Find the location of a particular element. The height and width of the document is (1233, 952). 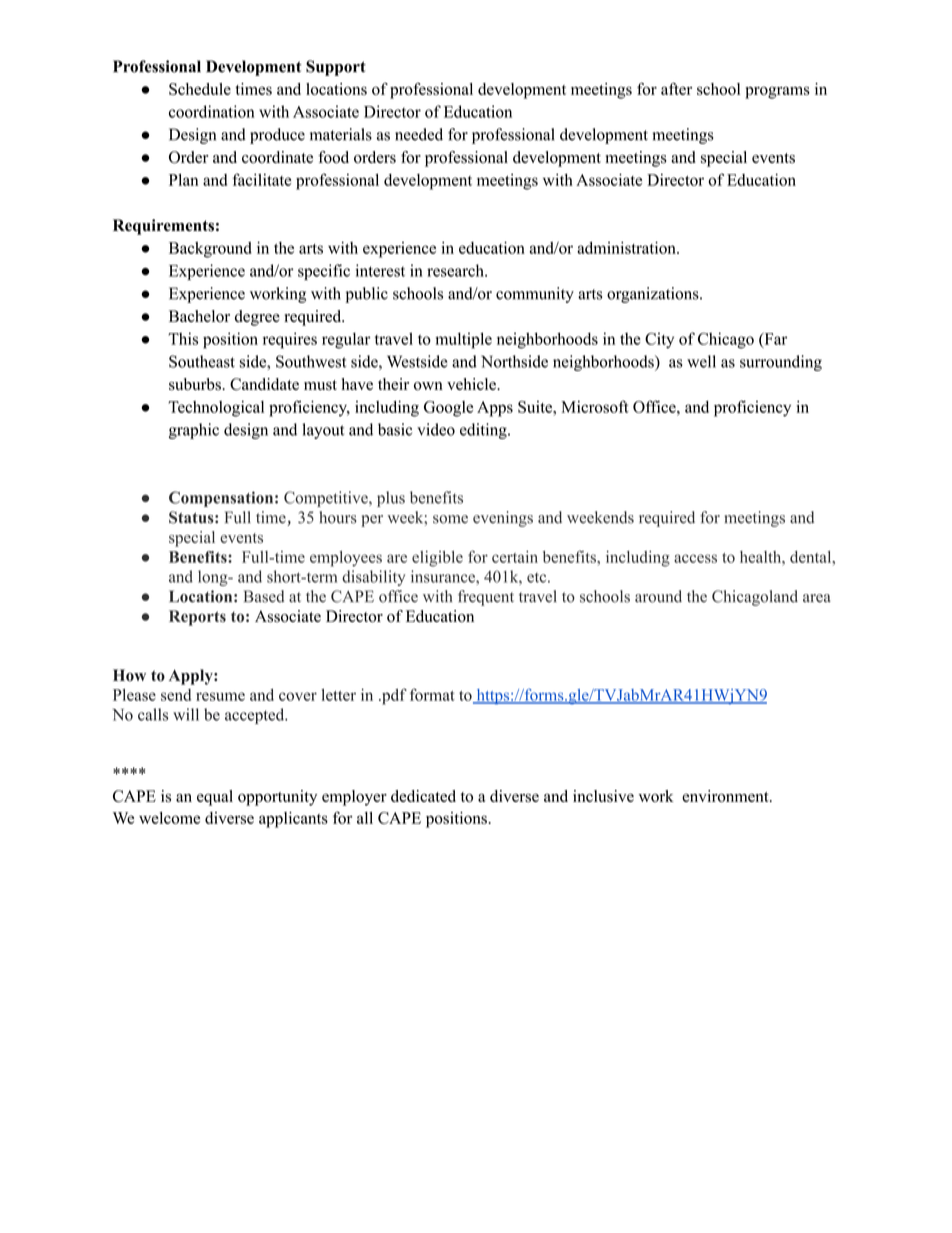

around is located at coordinates (658, 596).
